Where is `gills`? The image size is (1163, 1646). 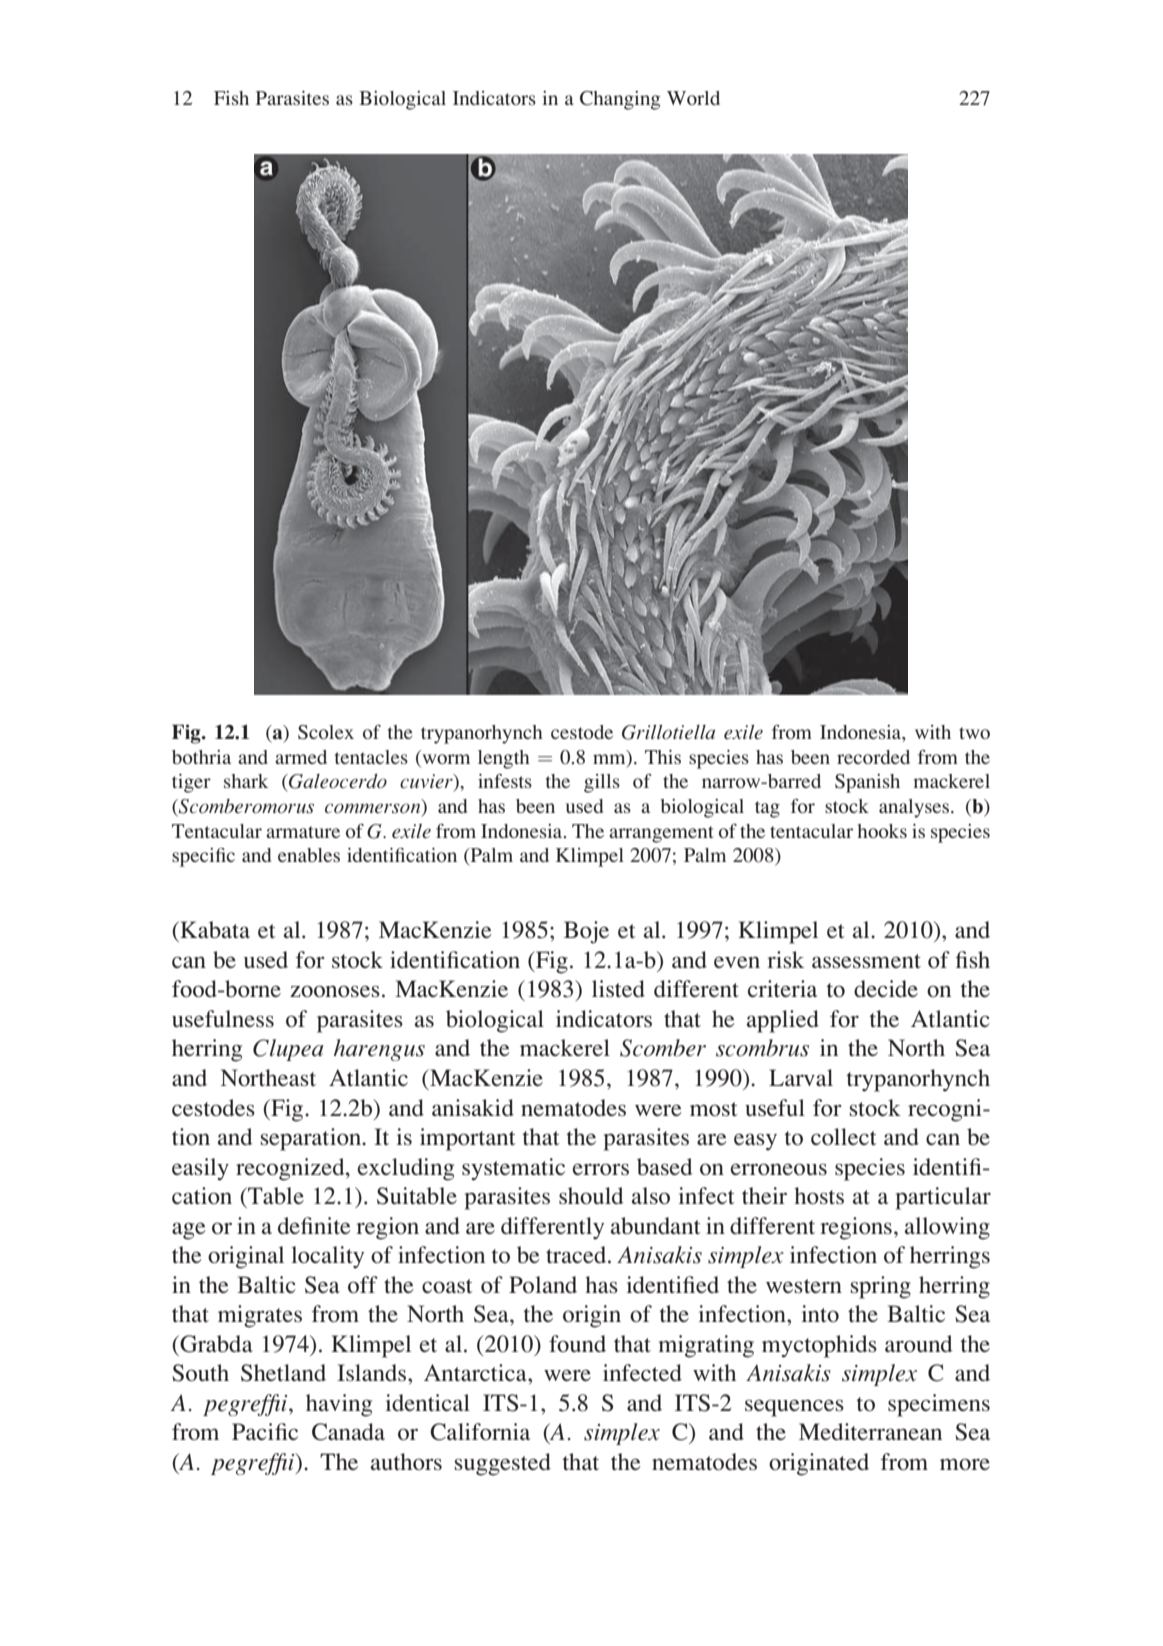 gills is located at coordinates (602, 783).
